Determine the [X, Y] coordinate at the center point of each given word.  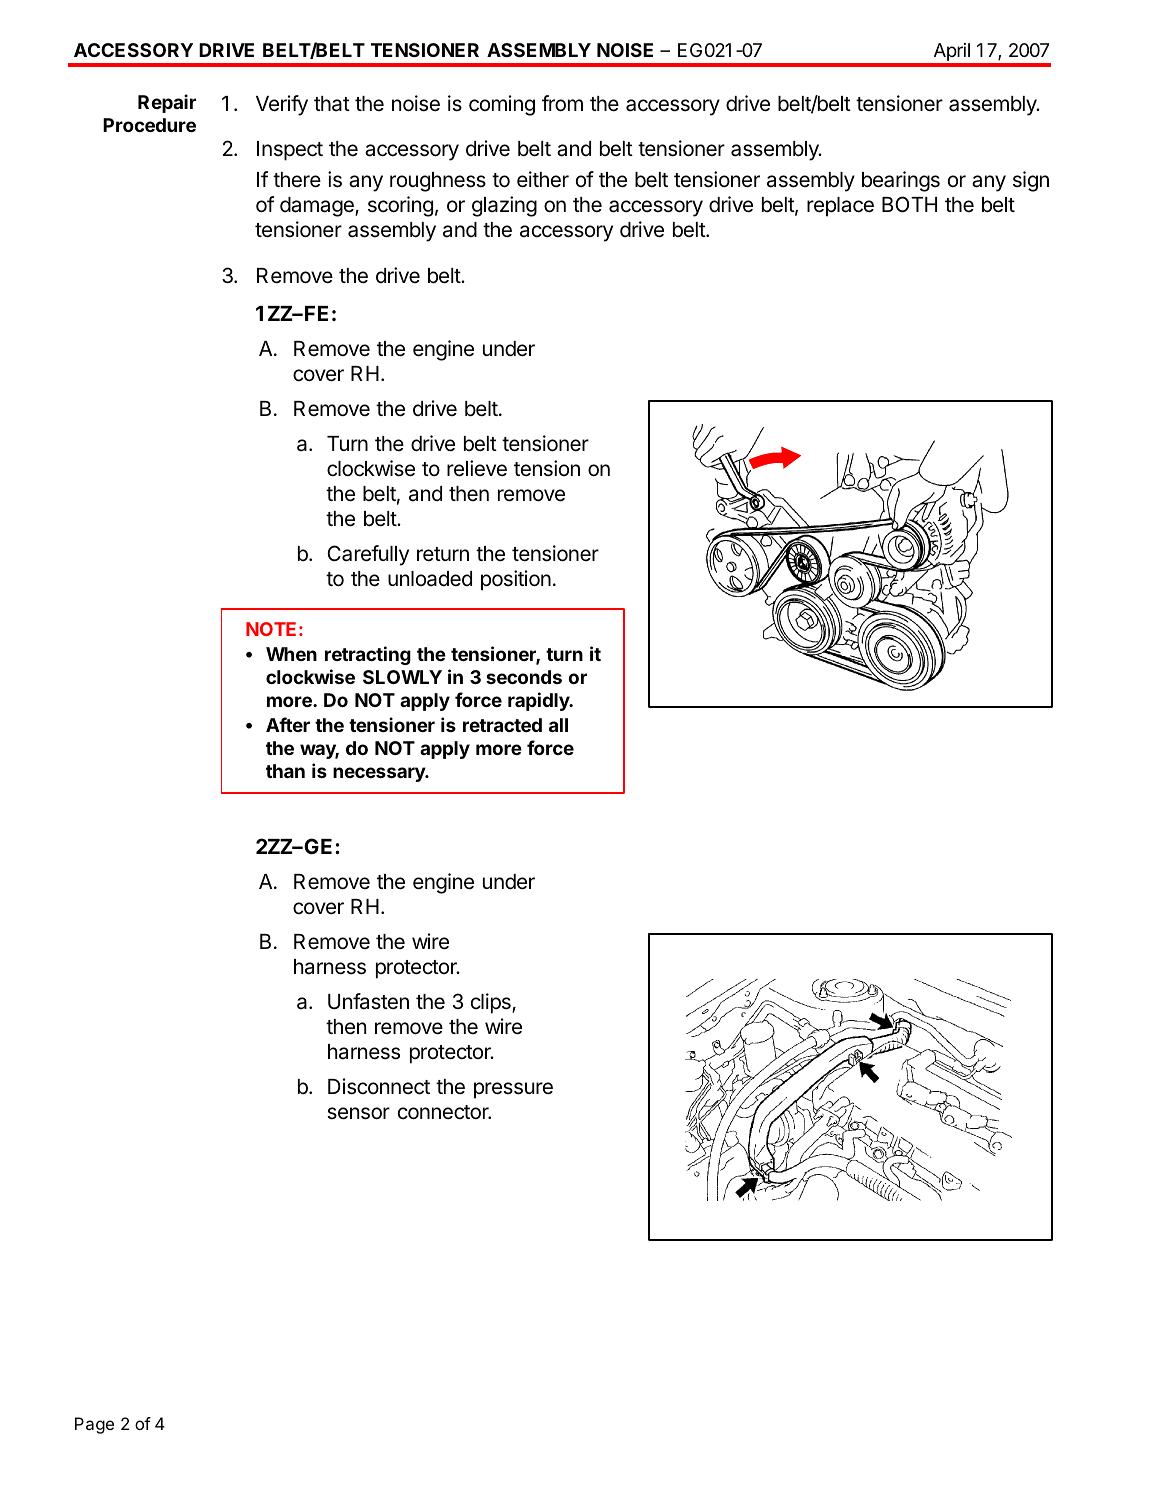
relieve [477, 468]
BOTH [909, 204]
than [285, 771]
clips [492, 1003]
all [558, 725]
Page [94, 1425]
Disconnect [379, 1086]
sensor [358, 1113]
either [543, 179]
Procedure [149, 125]
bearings [901, 181]
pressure [513, 1090]
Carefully [368, 555]
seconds [524, 677]
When [291, 654]
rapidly [540, 701]
